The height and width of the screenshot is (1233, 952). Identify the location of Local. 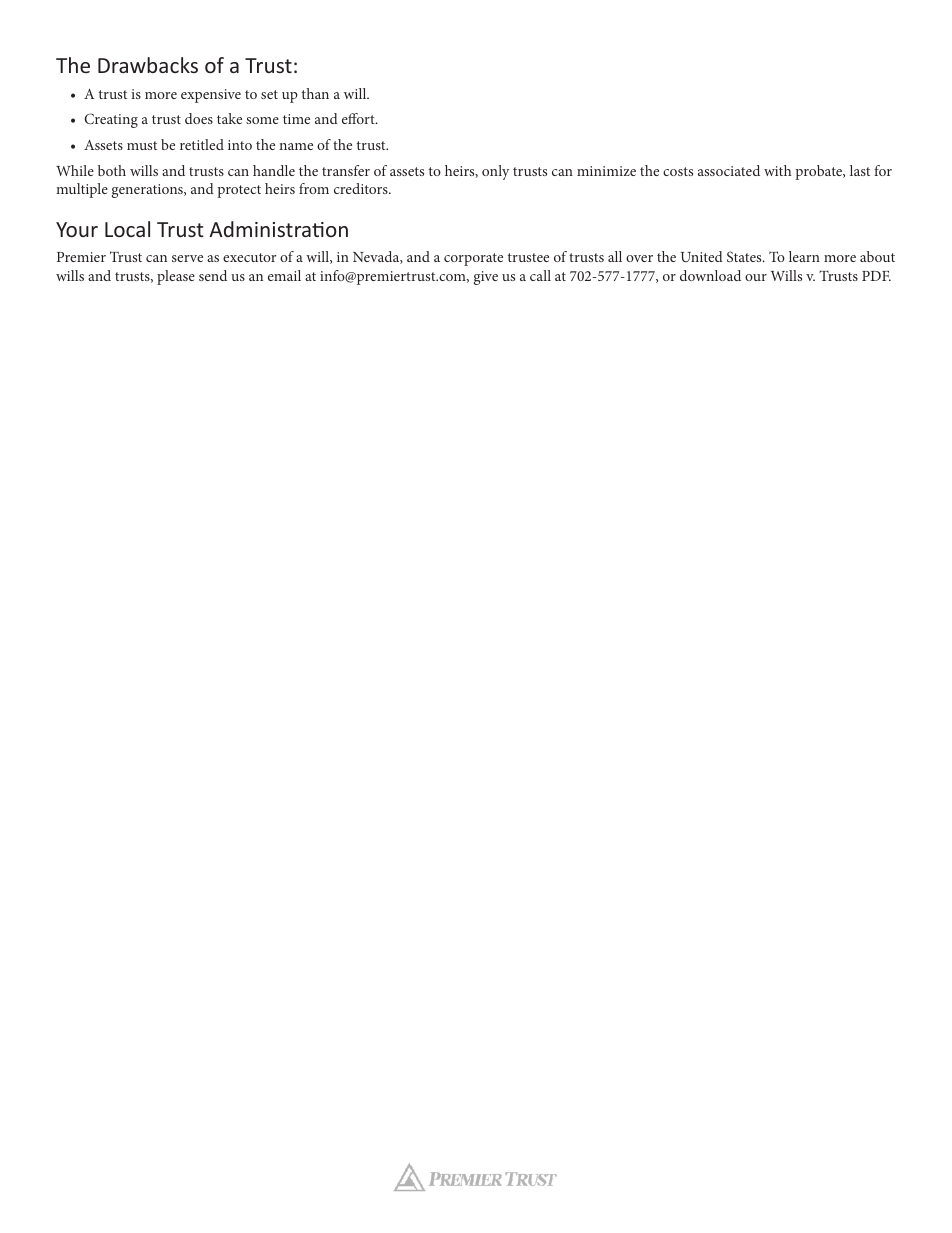
(127, 229).
